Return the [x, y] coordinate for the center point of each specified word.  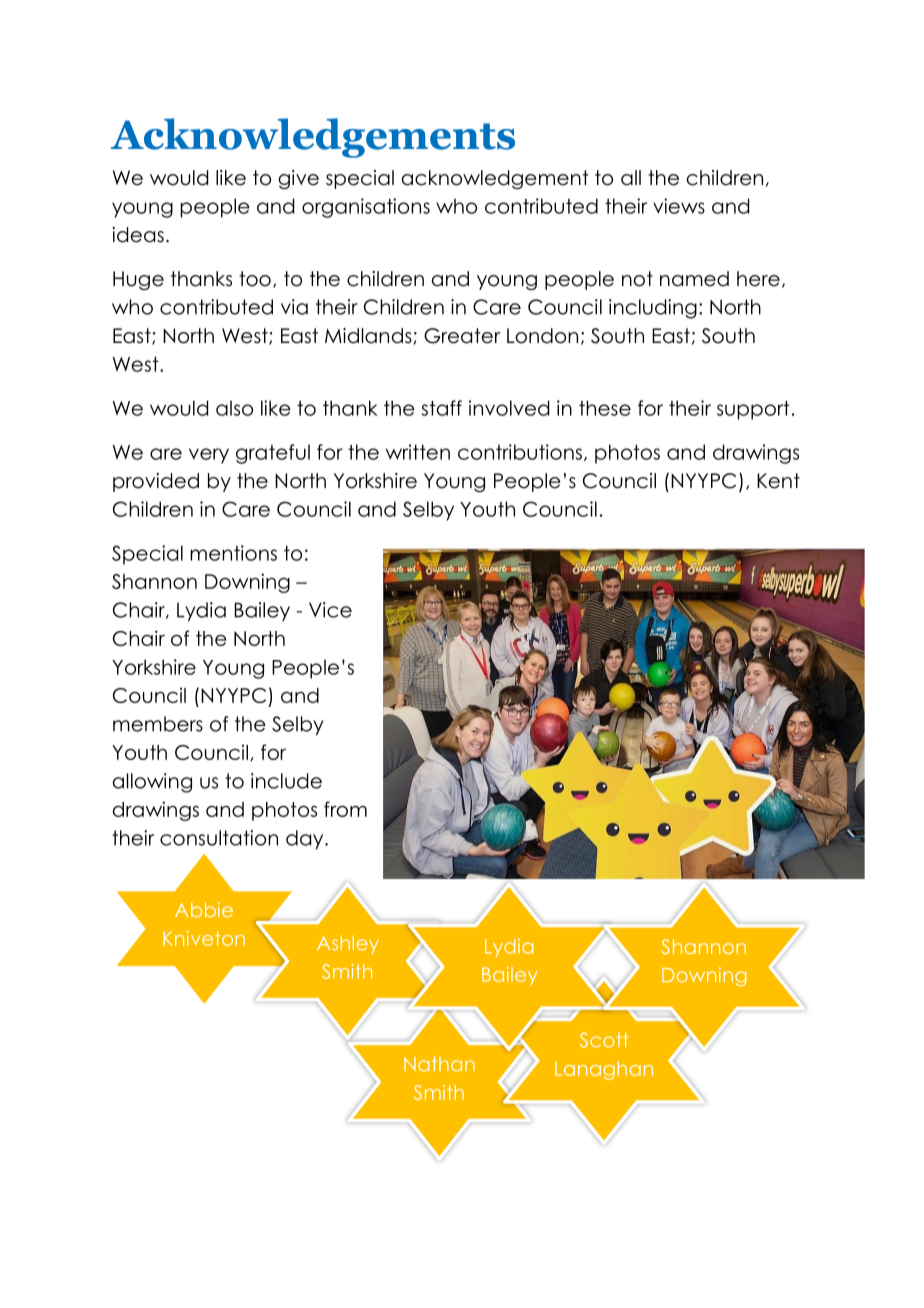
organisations [366, 208]
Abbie [204, 910]
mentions [233, 553]
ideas [138, 235]
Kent [778, 481]
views [679, 206]
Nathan [439, 1064]
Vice [330, 610]
